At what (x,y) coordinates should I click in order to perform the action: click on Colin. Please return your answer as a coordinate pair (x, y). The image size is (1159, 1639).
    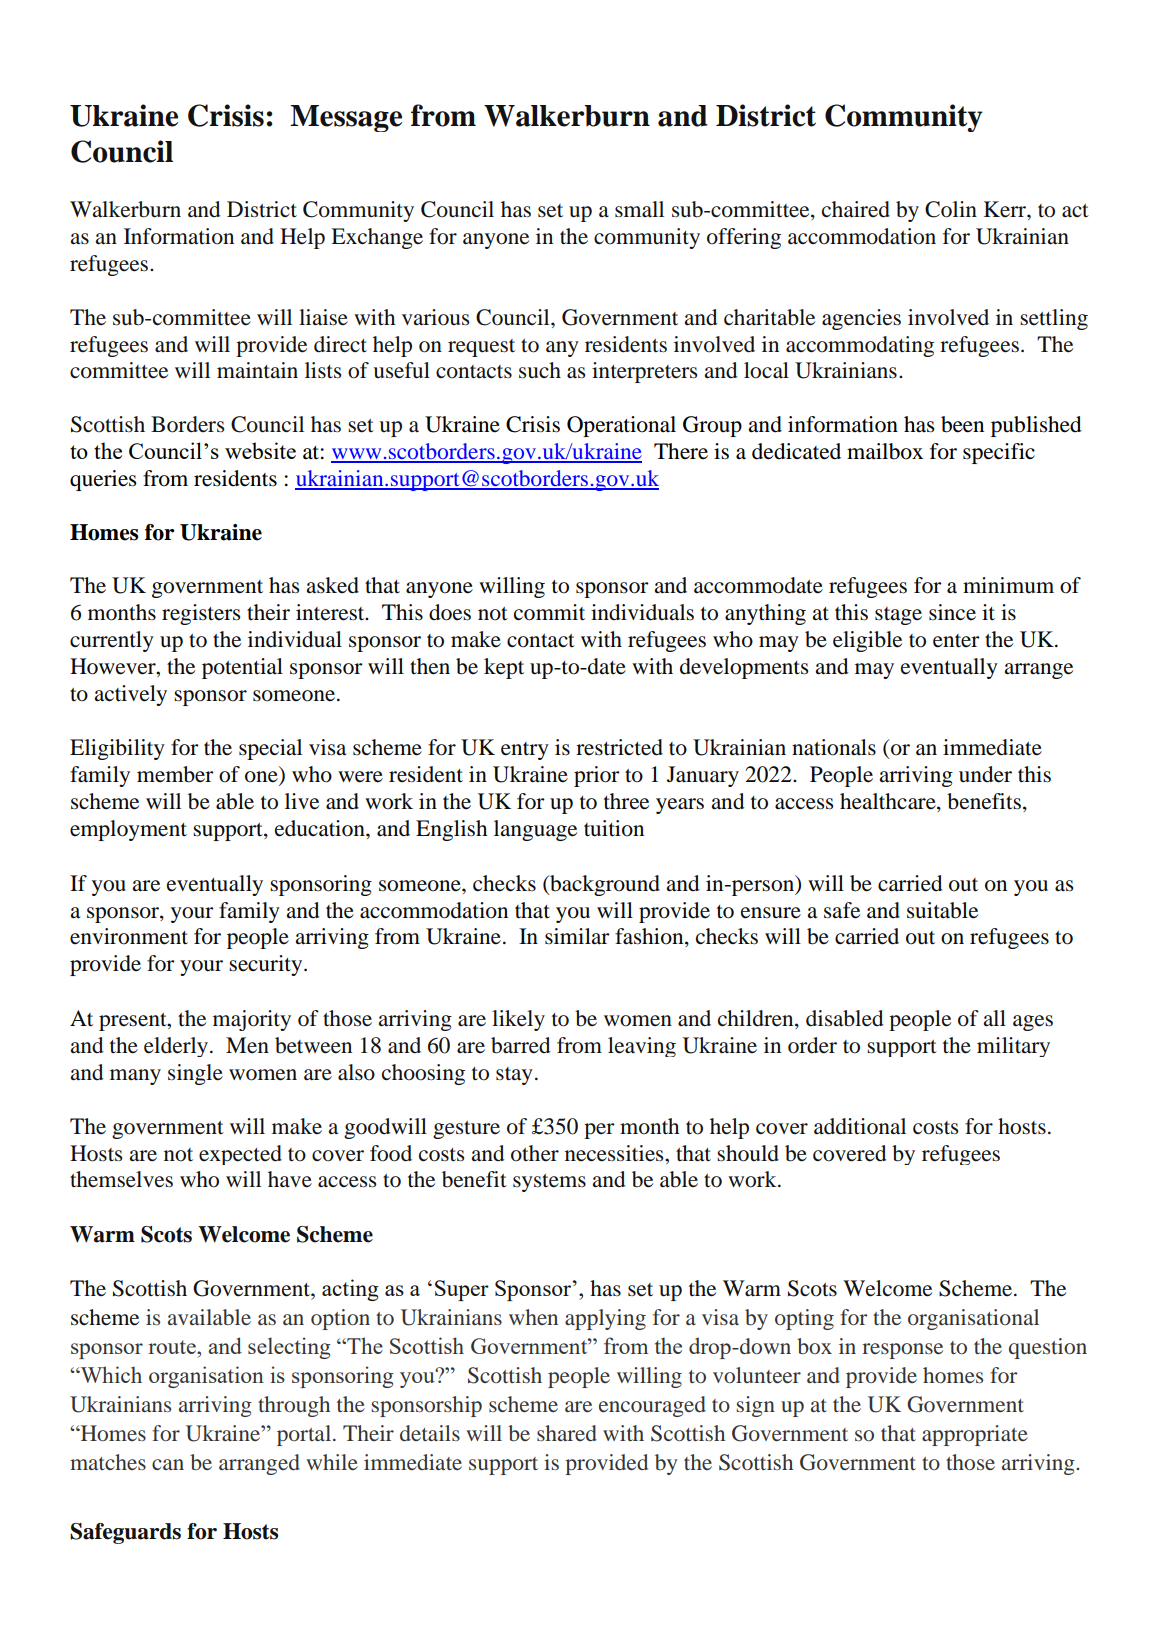
    Looking at the image, I should click on (951, 209).
